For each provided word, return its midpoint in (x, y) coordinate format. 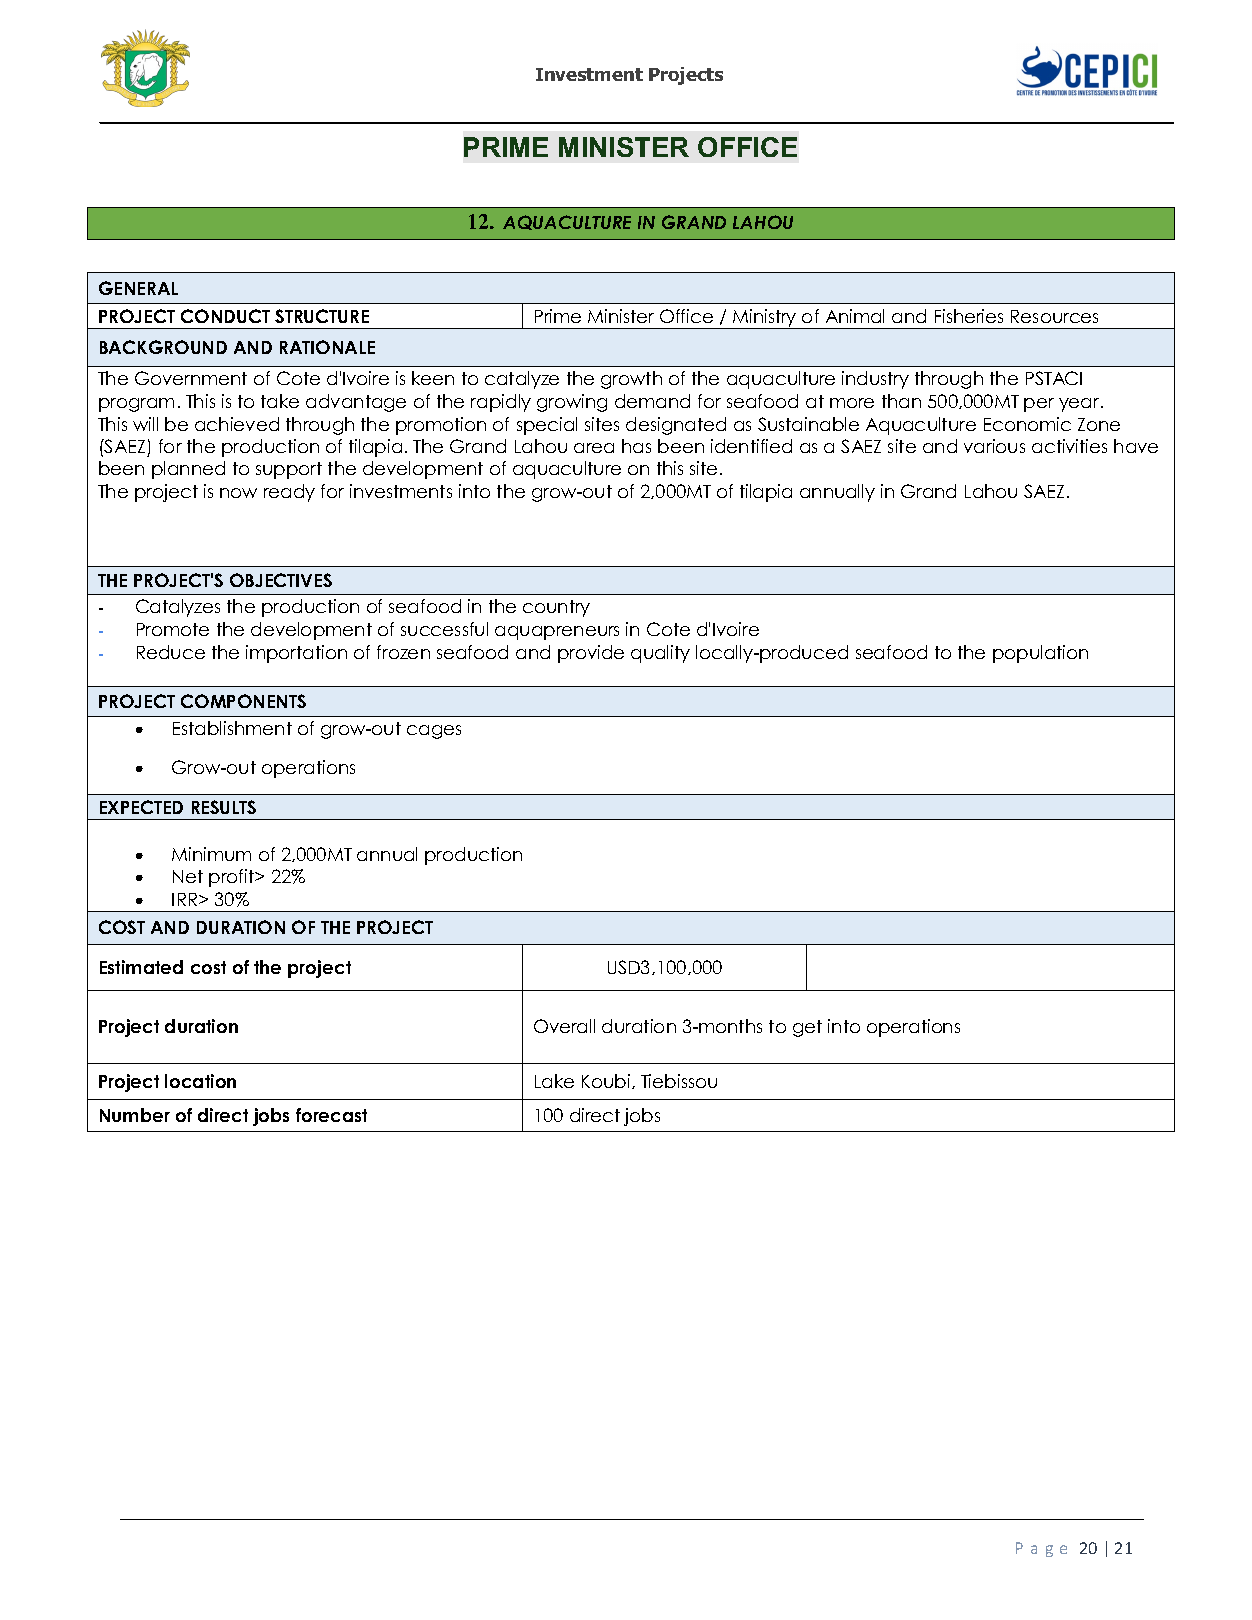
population (1040, 654)
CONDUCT (225, 316)
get (807, 1028)
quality (660, 654)
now (238, 493)
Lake (554, 1081)
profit (233, 878)
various (994, 446)
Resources (1054, 316)
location (200, 1081)
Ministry (765, 319)
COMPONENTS (243, 701)
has (636, 446)
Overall (564, 1026)
